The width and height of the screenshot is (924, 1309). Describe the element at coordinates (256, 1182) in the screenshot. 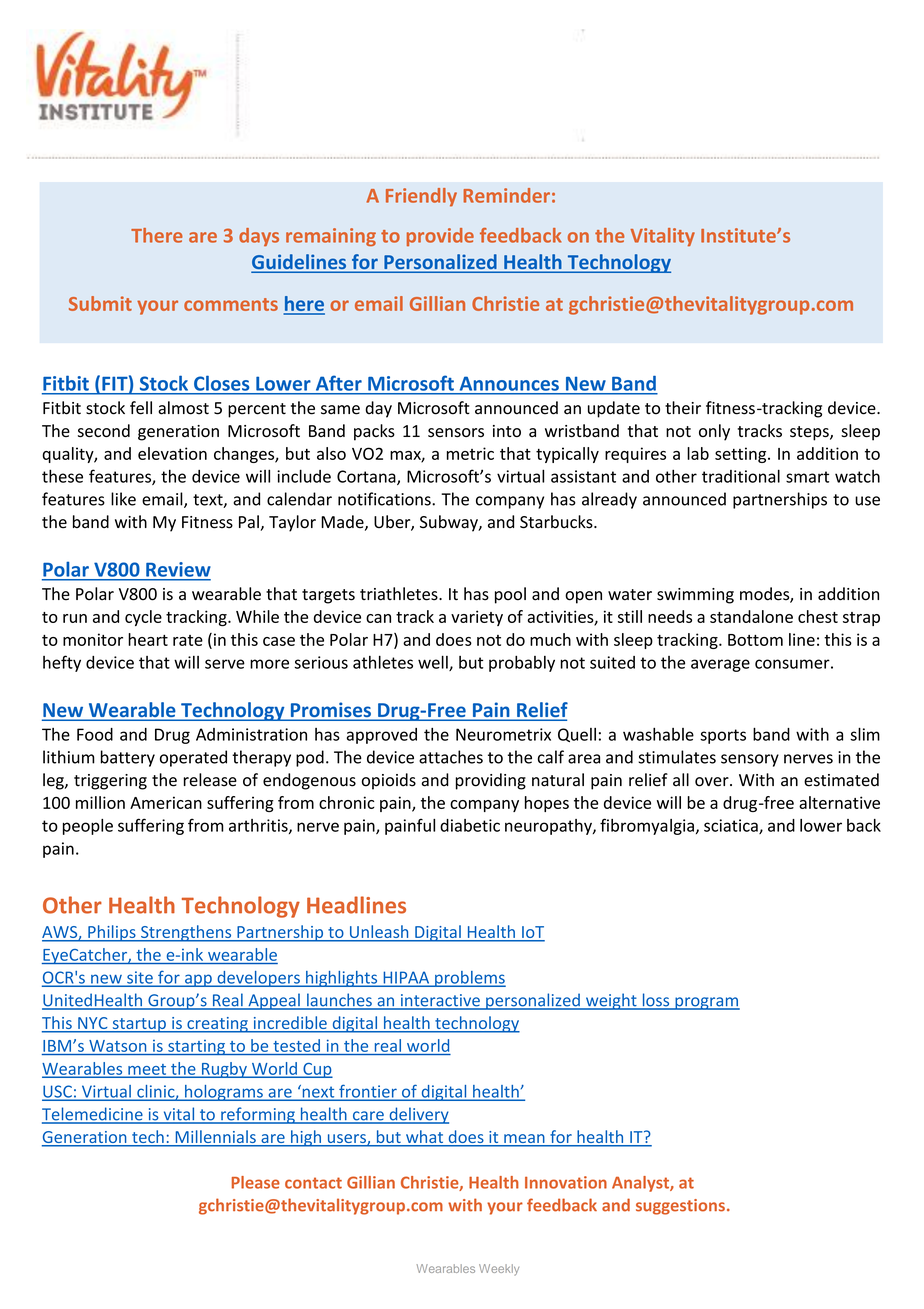

I see `Please` at that location.
